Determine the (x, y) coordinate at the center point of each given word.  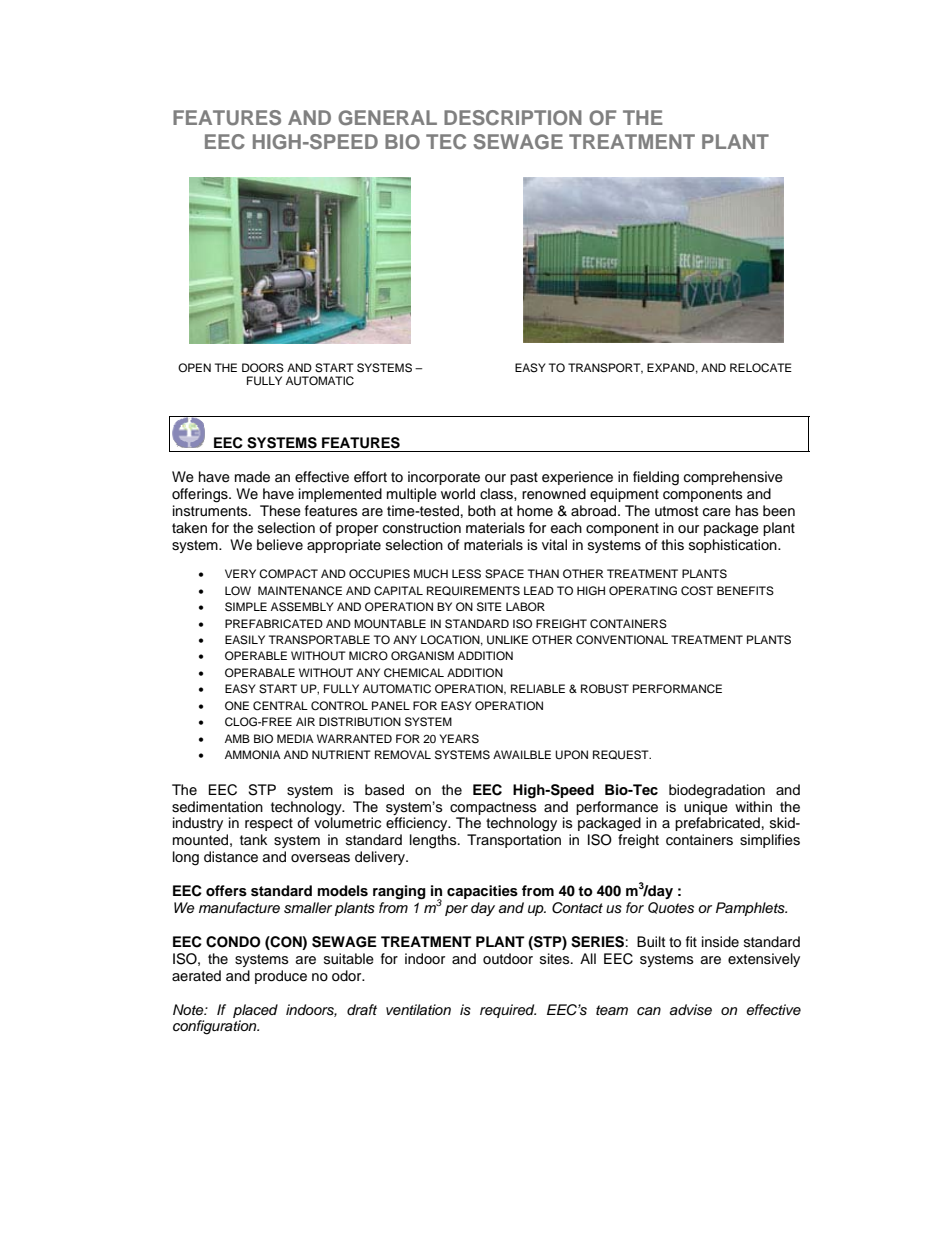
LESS (466, 574)
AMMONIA (253, 755)
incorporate (444, 478)
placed (255, 1011)
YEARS (459, 739)
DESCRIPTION (513, 118)
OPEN (194, 367)
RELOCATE (761, 368)
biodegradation (717, 791)
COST (697, 591)
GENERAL (387, 118)
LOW (238, 591)
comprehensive (733, 478)
